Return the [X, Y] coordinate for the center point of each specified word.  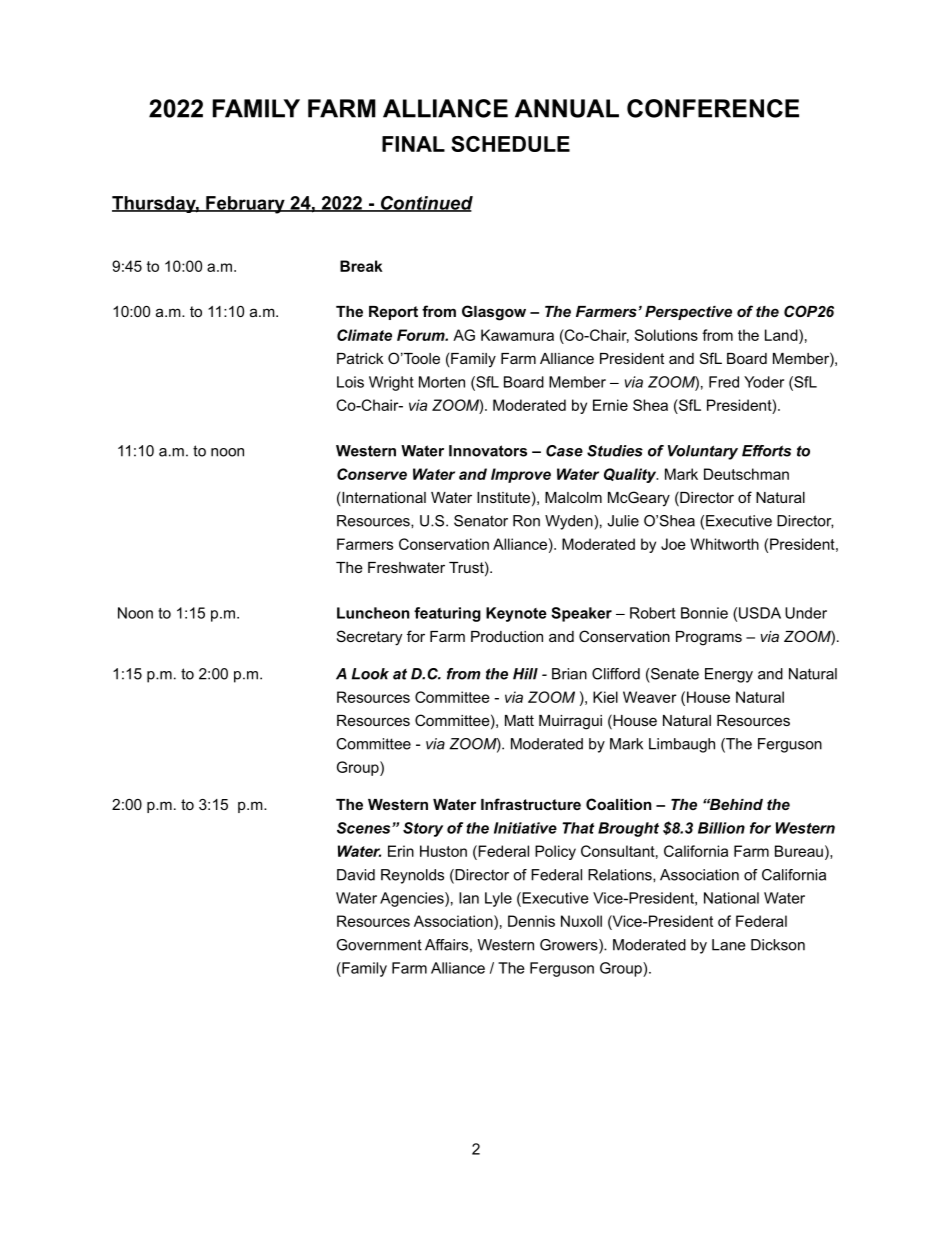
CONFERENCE [713, 108]
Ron [526, 521]
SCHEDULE [510, 144]
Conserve [372, 474]
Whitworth [724, 544]
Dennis [531, 921]
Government [379, 945]
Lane [729, 945]
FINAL [413, 144]
